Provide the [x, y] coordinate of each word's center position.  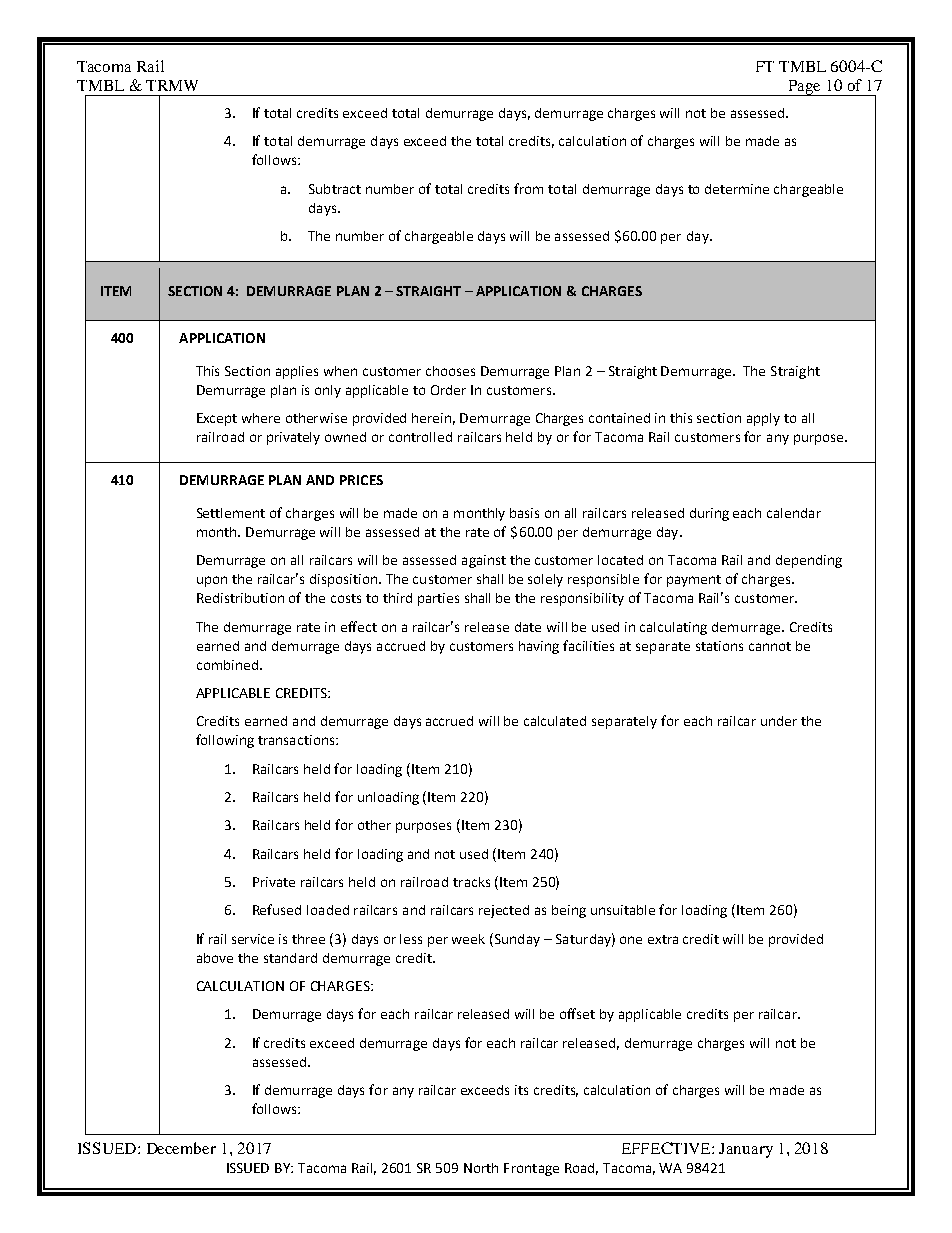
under [779, 721]
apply [763, 419]
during [709, 514]
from [528, 188]
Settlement [231, 513]
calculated [555, 721]
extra [663, 939]
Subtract [335, 189]
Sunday [516, 940]
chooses [450, 371]
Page [804, 88]
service [253, 939]
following [225, 741]
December [181, 1148]
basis [524, 513]
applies [297, 372]
